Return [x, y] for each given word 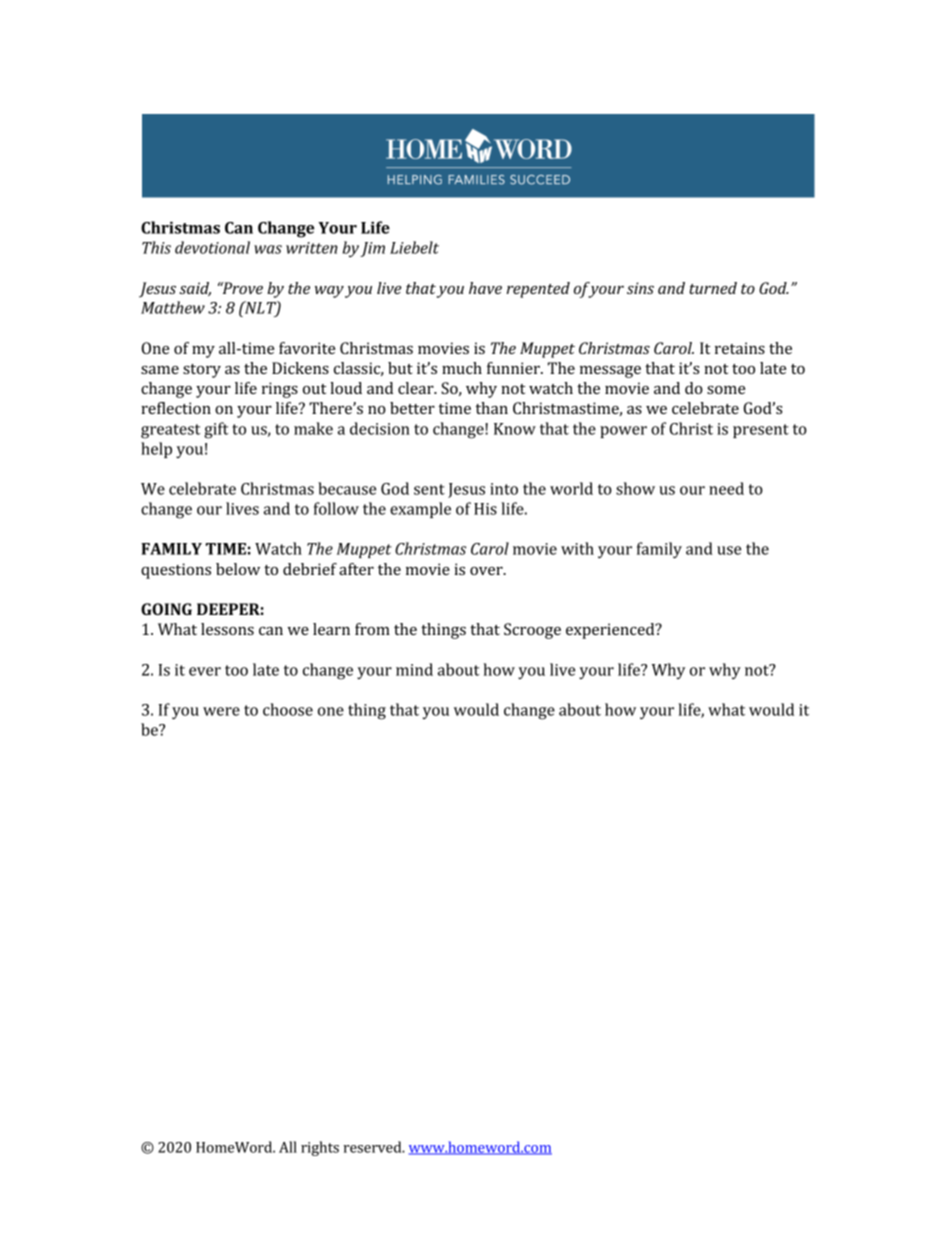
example [420, 510]
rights [320, 1148]
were [221, 711]
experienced [611, 631]
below [238, 569]
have [485, 288]
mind [414, 669]
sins [640, 288]
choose [288, 709]
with [577, 548]
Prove [241, 288]
